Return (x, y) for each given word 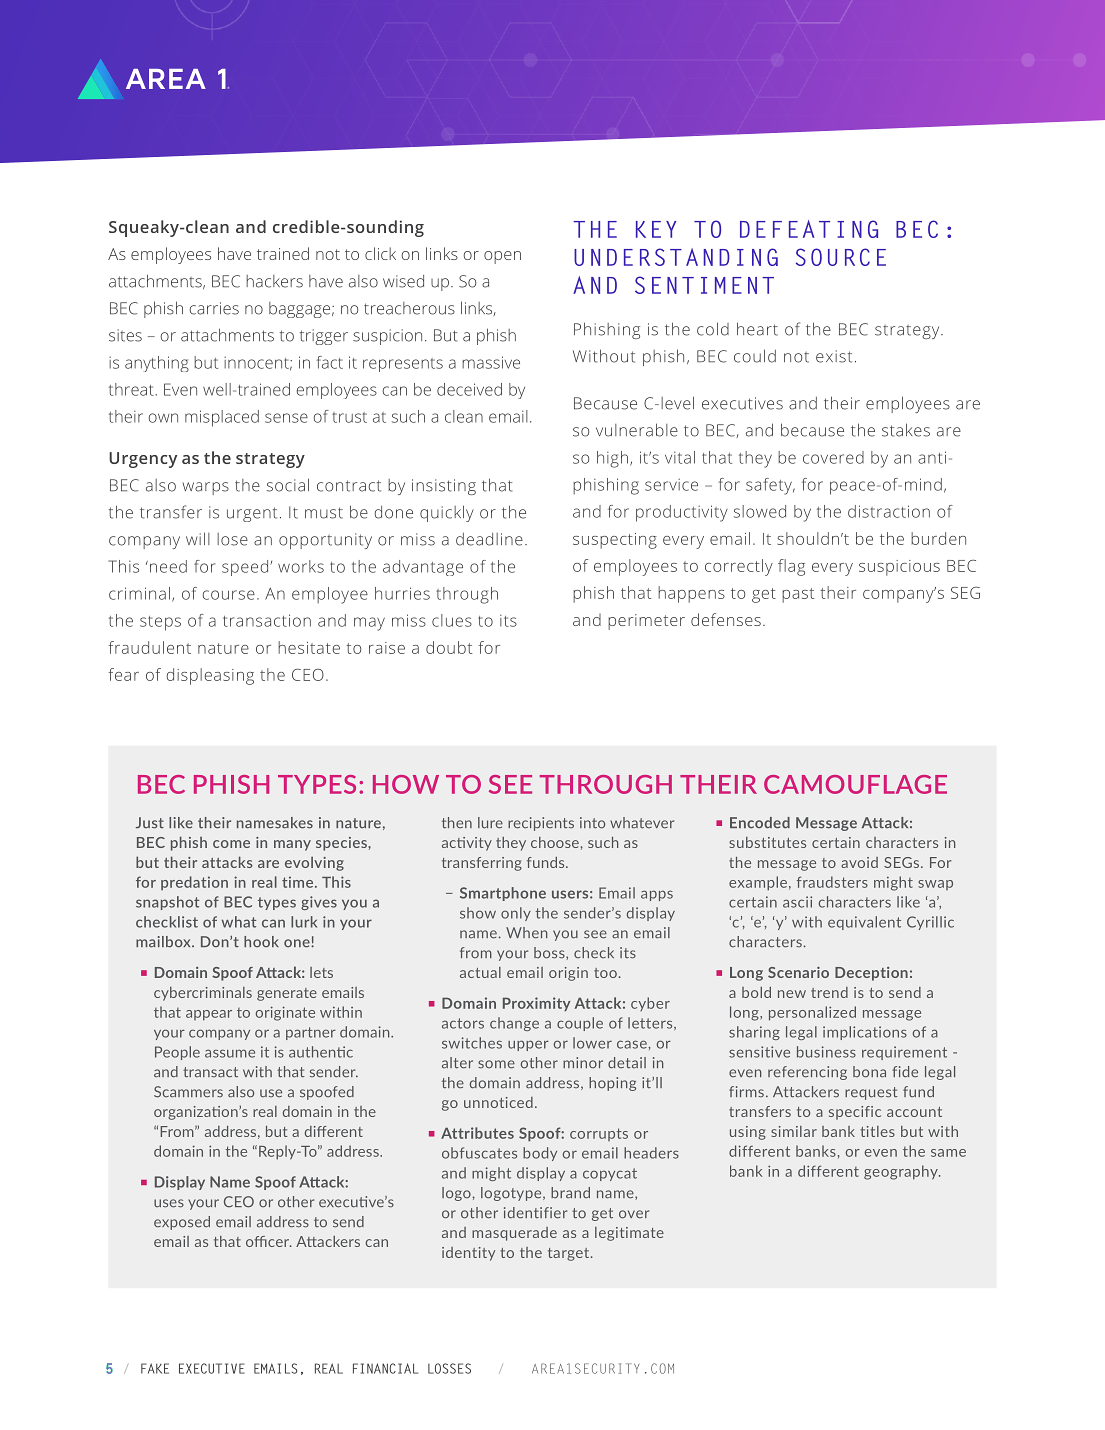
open (502, 257)
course (229, 595)
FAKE (155, 1368)
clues (452, 620)
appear (209, 1015)
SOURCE (841, 257)
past (798, 595)
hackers (274, 281)
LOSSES (449, 1368)
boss (550, 953)
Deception (871, 974)
